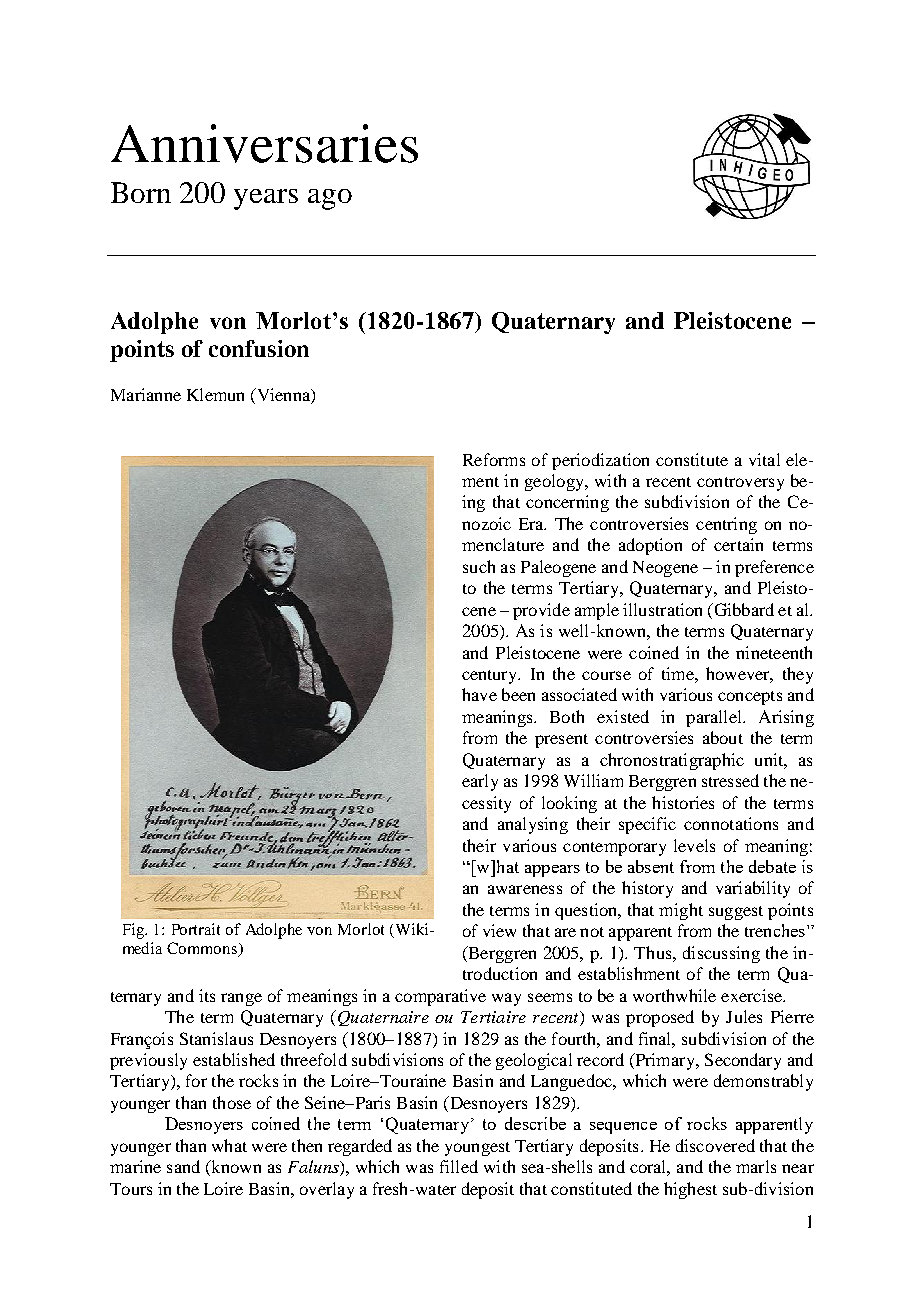 The height and width of the screenshot is (1308, 924). Describe the element at coordinates (764, 459) in the screenshot. I see `vital` at that location.
